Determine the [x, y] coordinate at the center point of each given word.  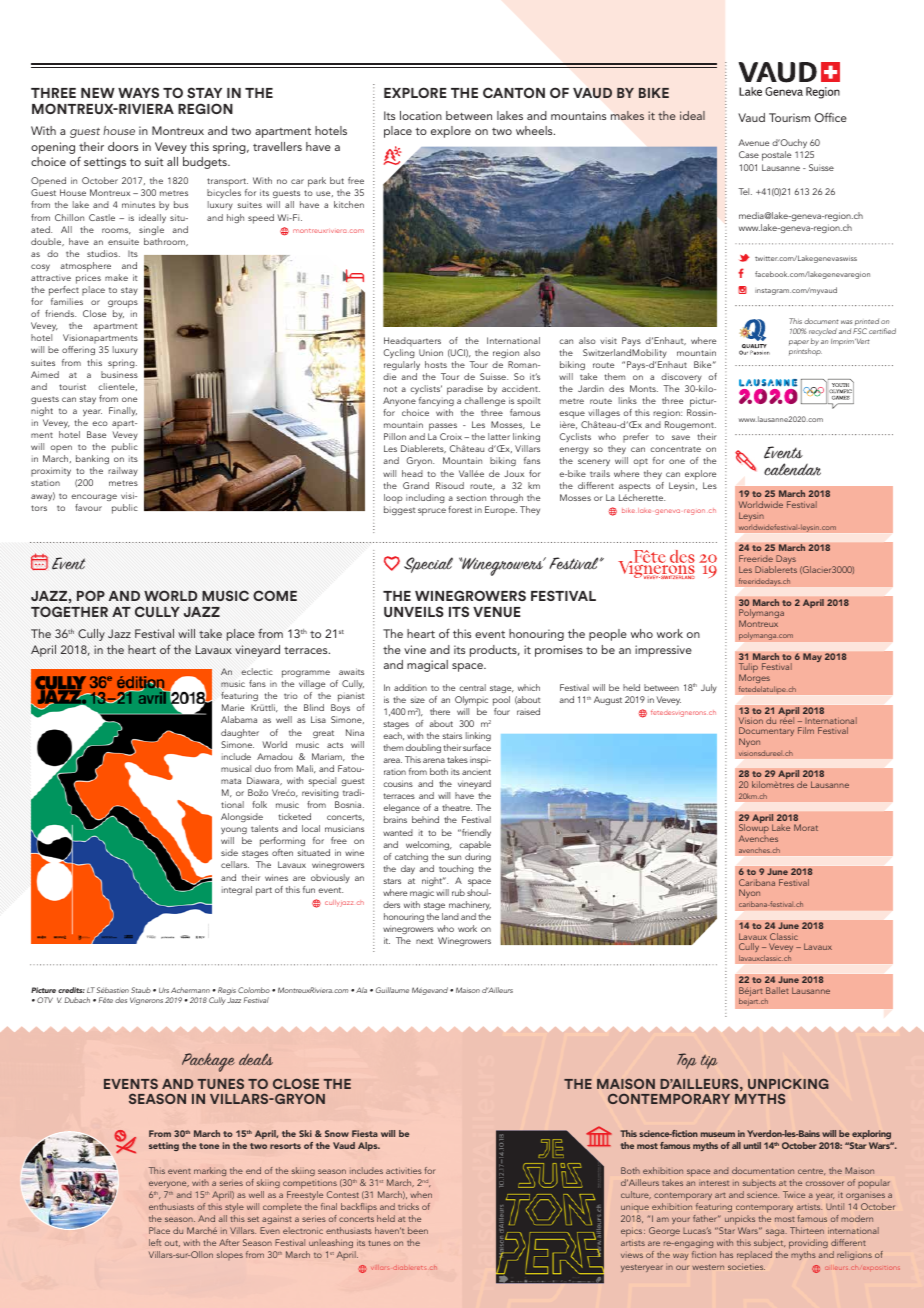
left [155, 1242]
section [471, 497]
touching [456, 869]
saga [776, 1232]
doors [123, 146]
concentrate [675, 449]
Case [749, 154]
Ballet [777, 990]
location [421, 115]
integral [237, 890]
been [418, 1230]
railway [123, 471]
